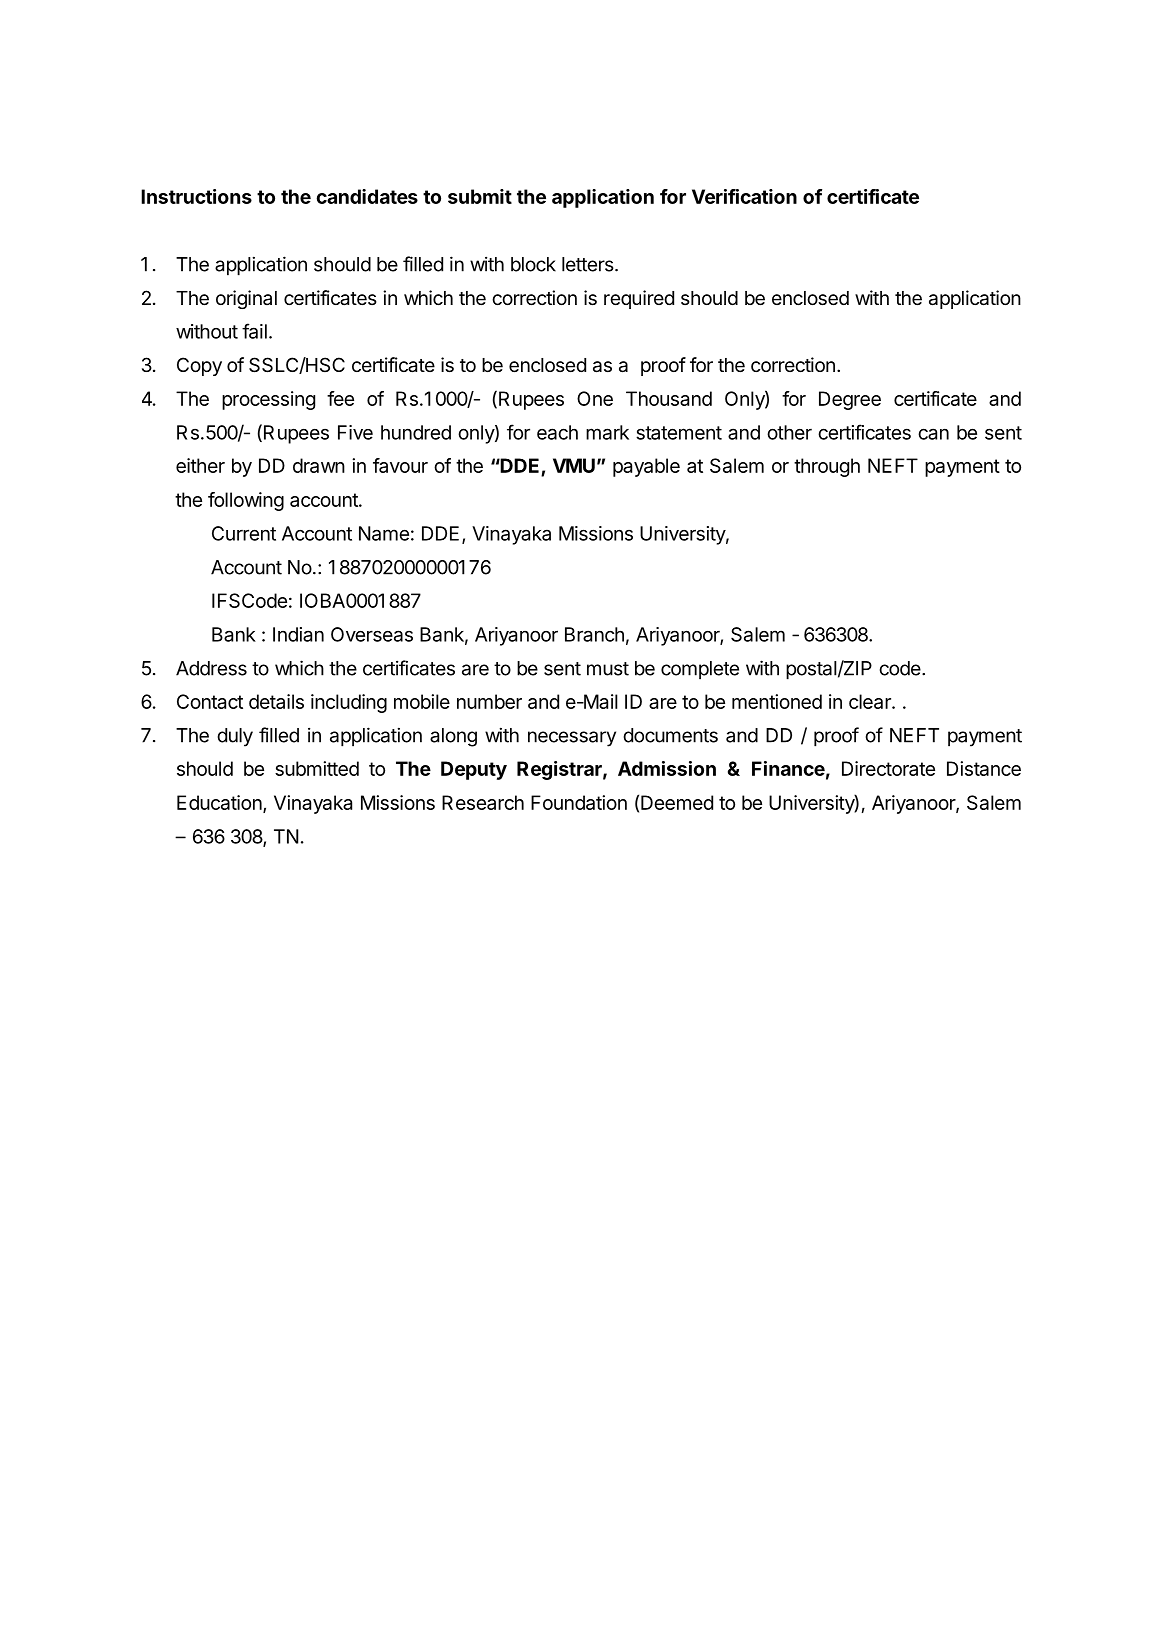 This screenshot has height=1643, width=1162. Describe the element at coordinates (744, 196) in the screenshot. I see `Verification` at that location.
